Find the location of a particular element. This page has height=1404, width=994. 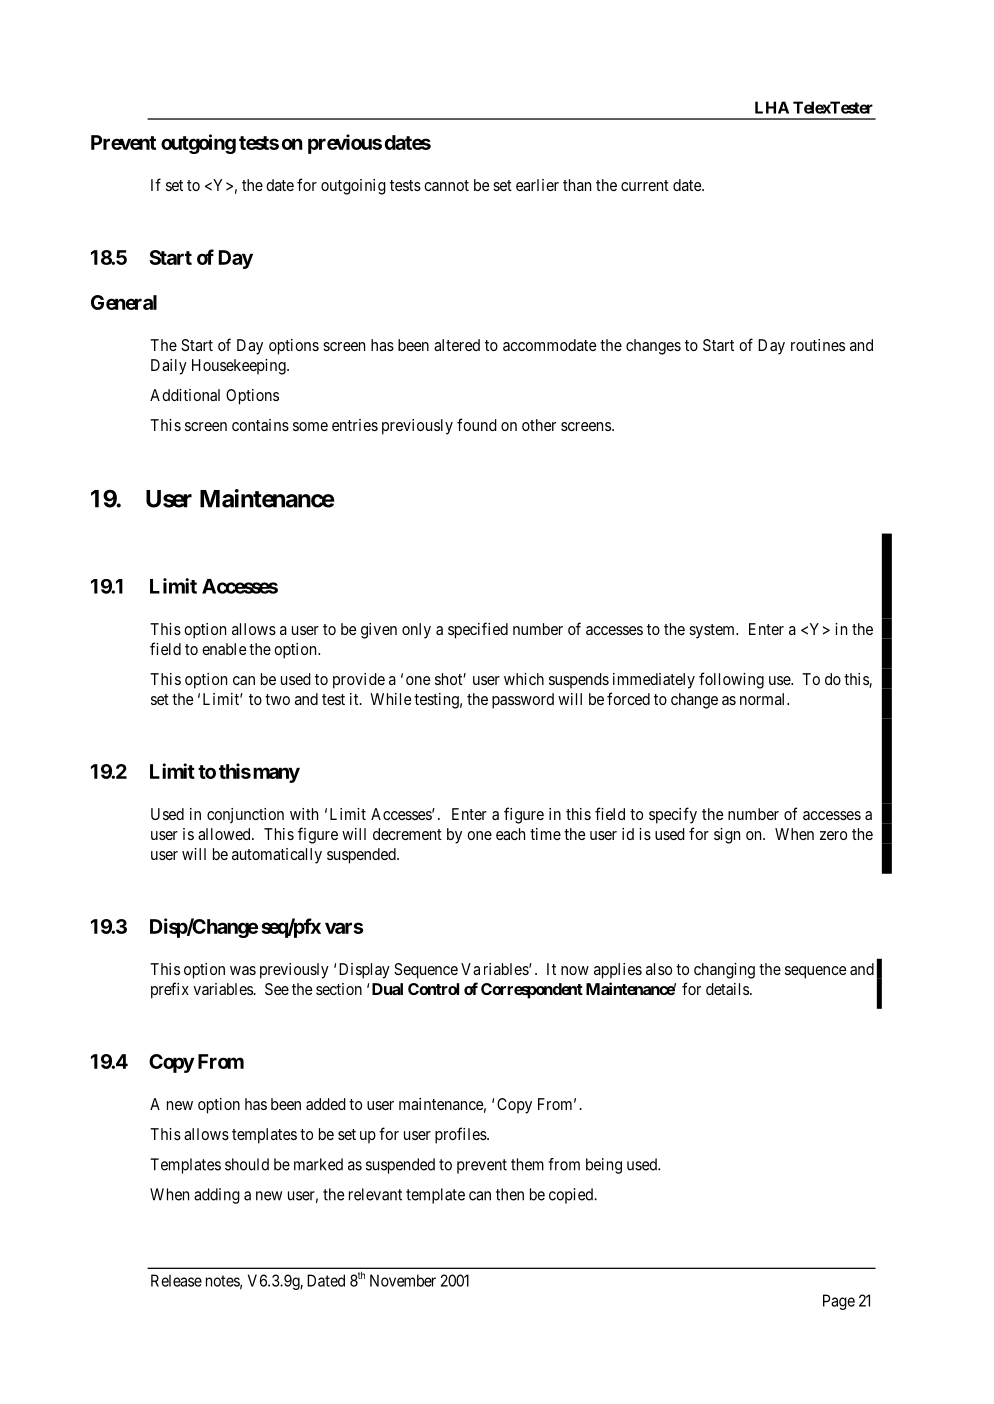

LHA is located at coordinates (772, 107).
